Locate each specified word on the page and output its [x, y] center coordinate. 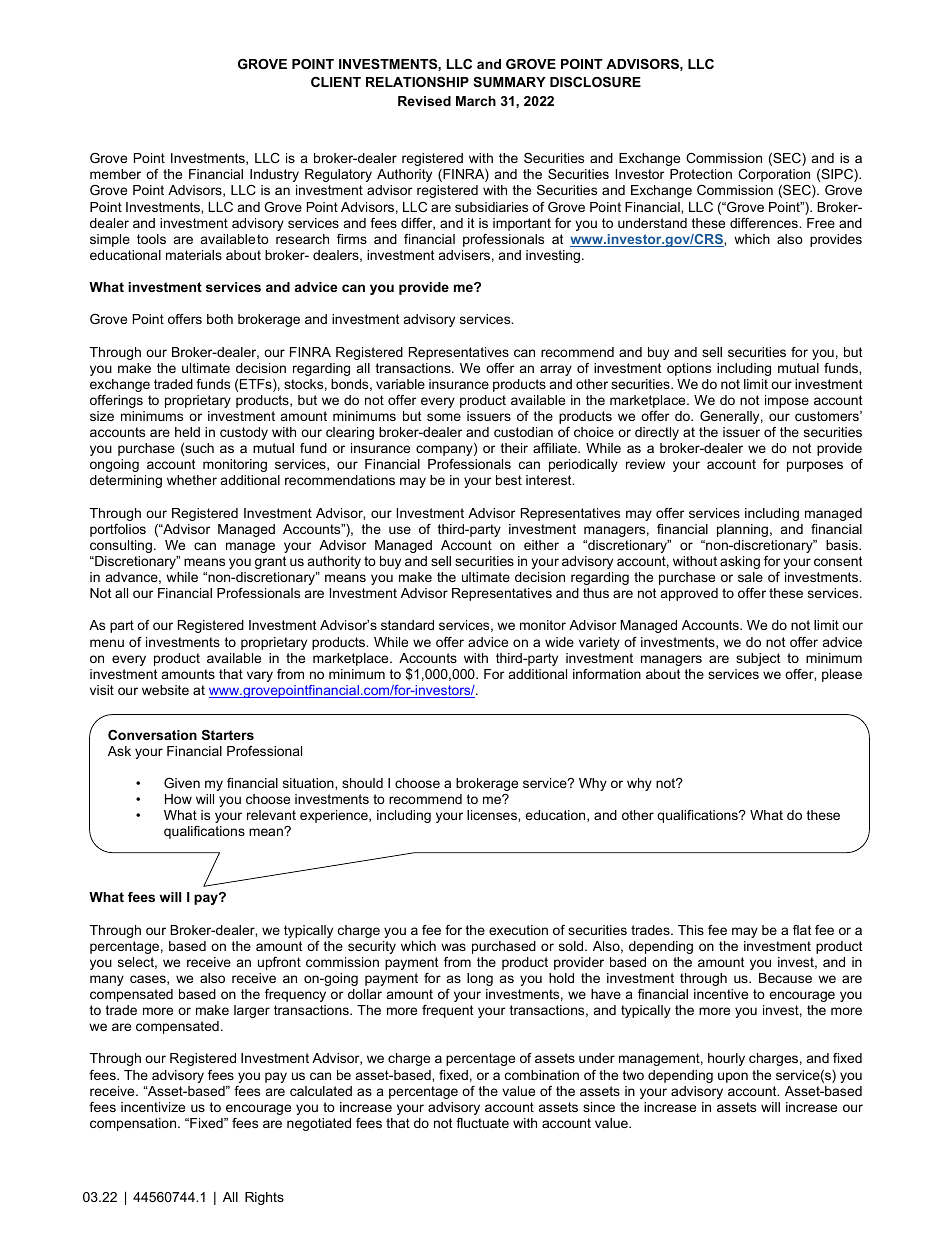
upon [733, 1077]
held [187, 432]
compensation [134, 1124]
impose [787, 401]
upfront [279, 963]
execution [518, 930]
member [115, 174]
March [476, 101]
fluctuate [482, 1123]
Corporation [774, 175]
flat [802, 930]
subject [758, 659]
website [165, 690]
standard [407, 625]
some [444, 417]
